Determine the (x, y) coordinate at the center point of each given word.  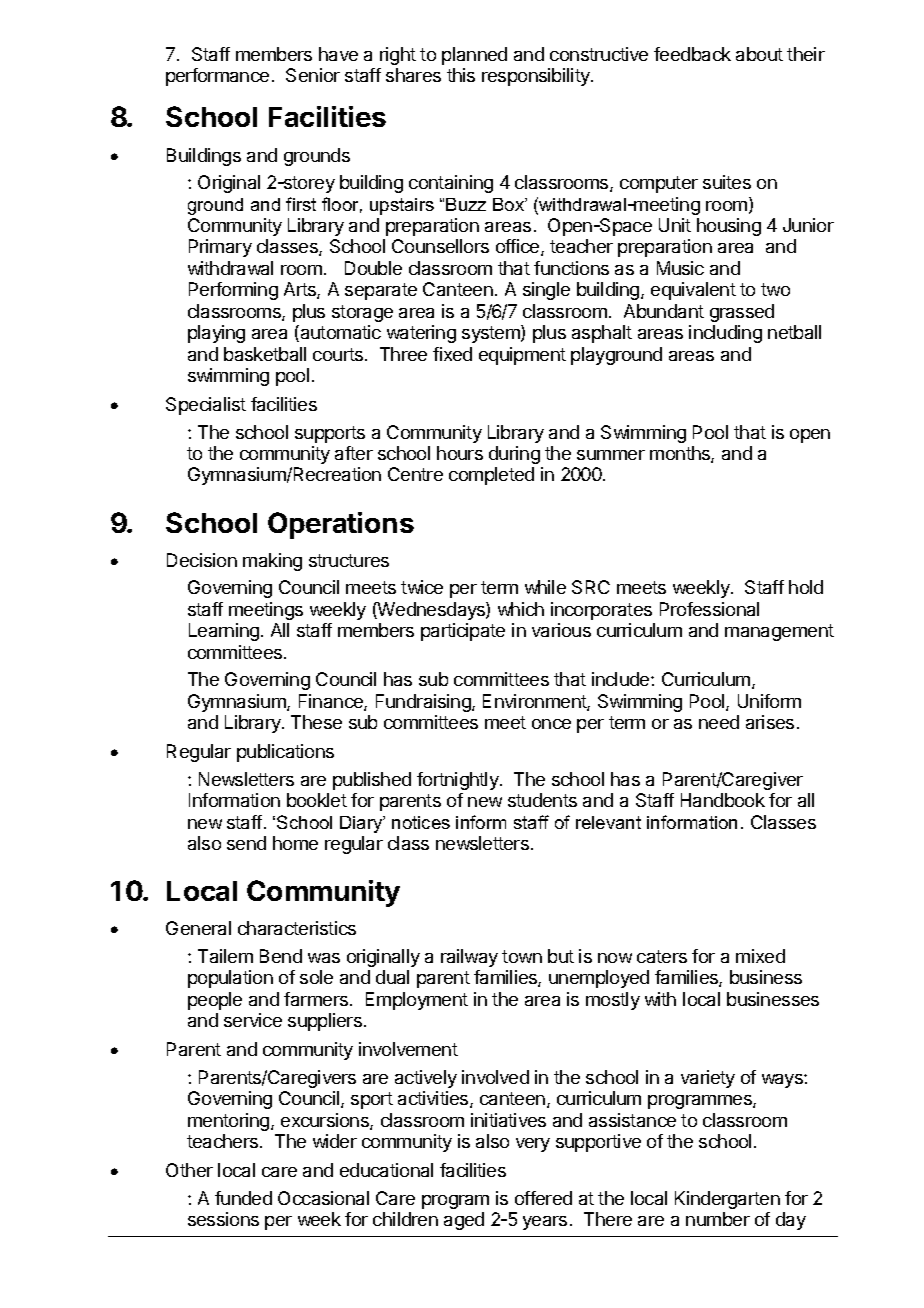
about (759, 54)
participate (463, 632)
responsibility (537, 77)
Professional (709, 609)
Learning (224, 632)
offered (543, 1198)
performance (217, 77)
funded (243, 1198)
